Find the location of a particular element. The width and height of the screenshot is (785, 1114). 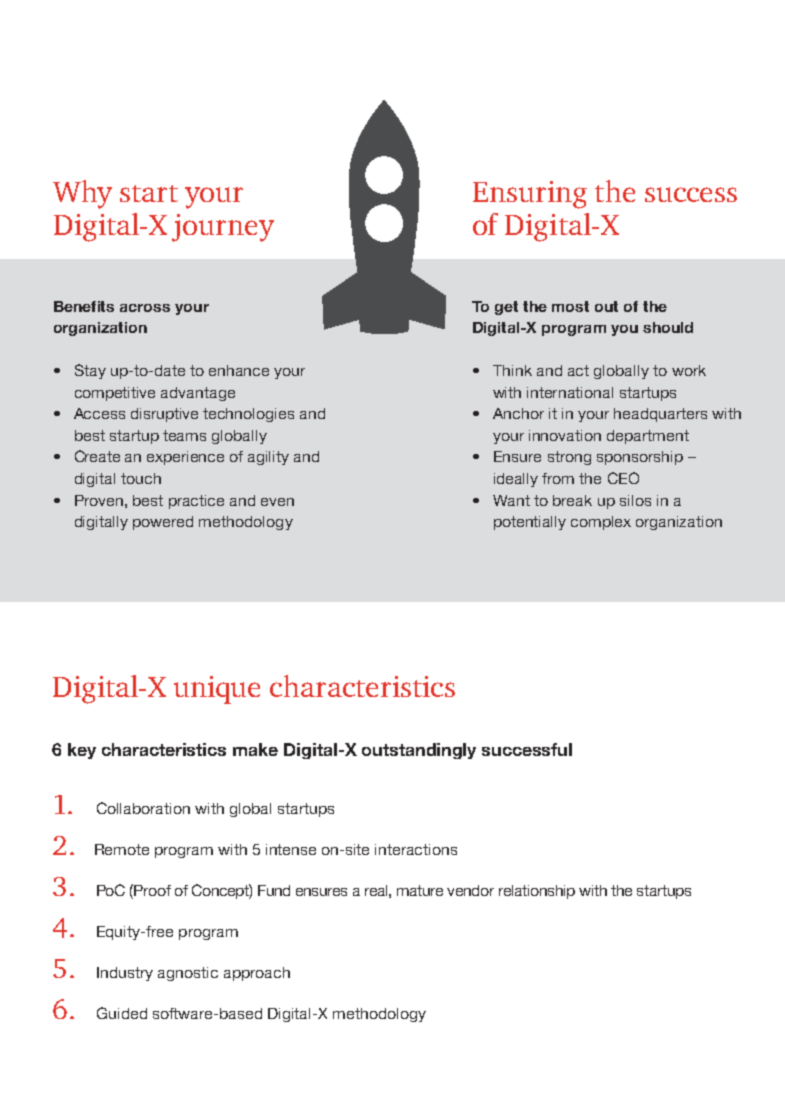

Industry is located at coordinates (125, 974).
